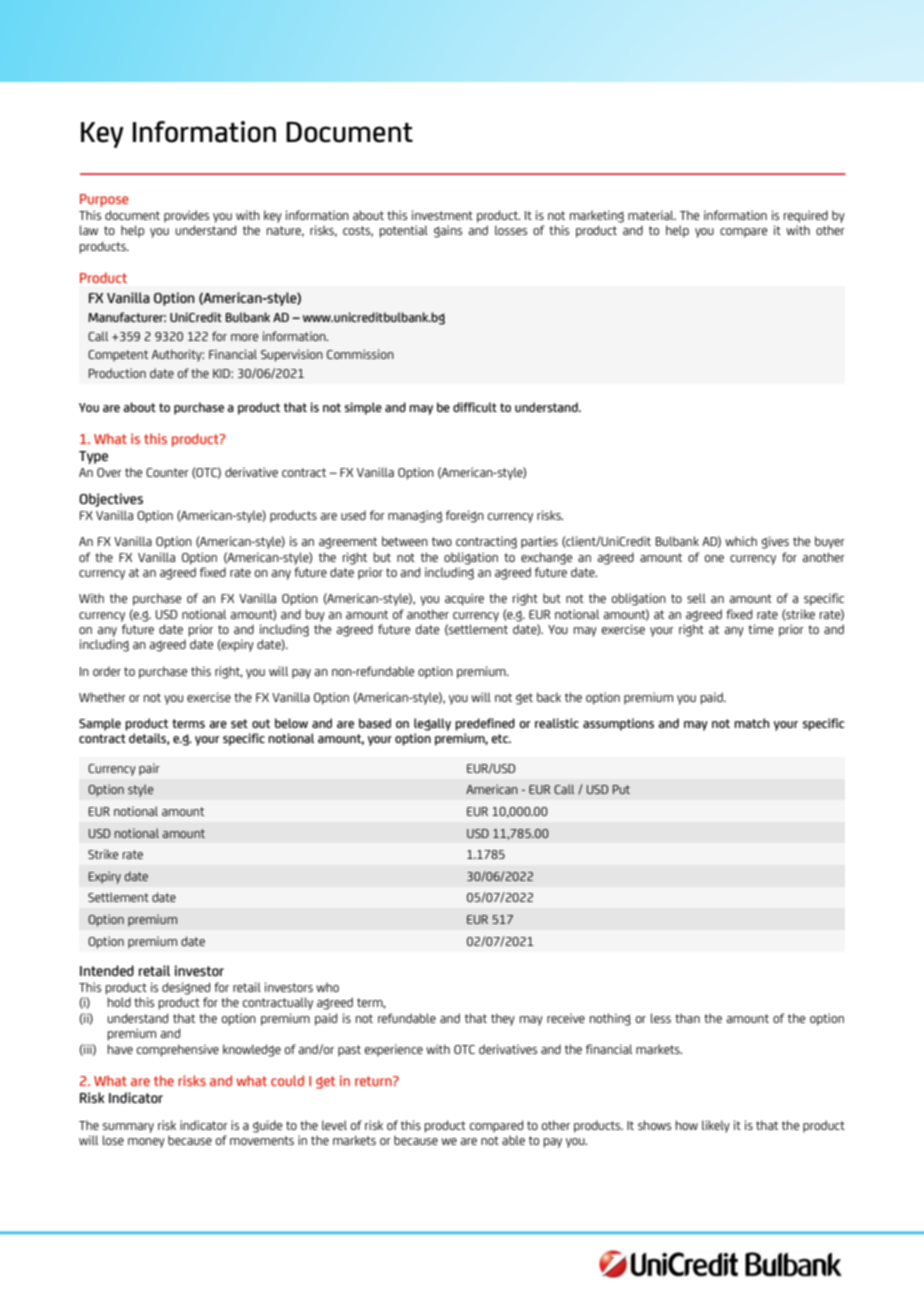 This screenshot has height=1308, width=924. I want to click on summary, so click(128, 1128).
